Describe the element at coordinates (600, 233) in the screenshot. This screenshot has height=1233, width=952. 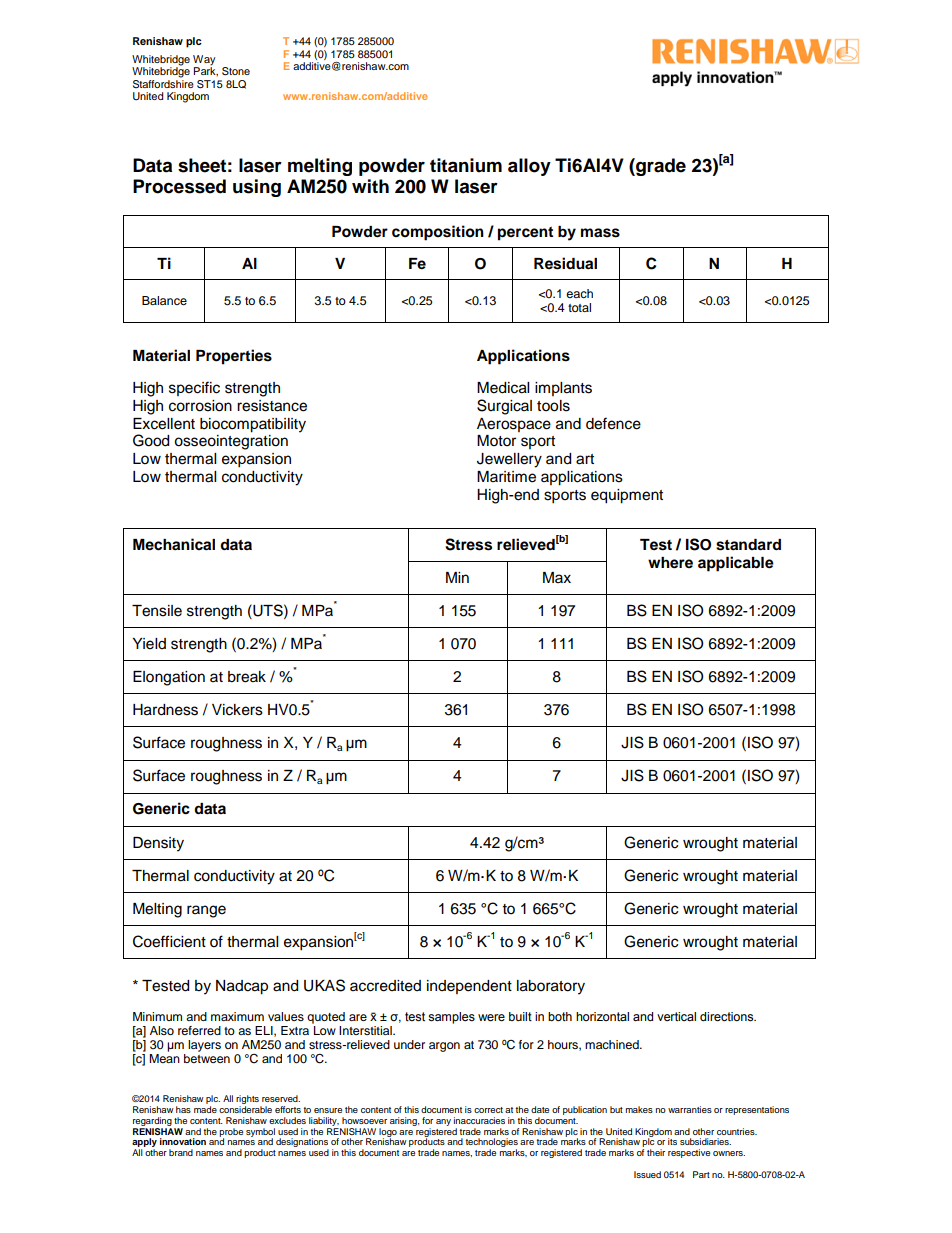
I see `mass` at that location.
